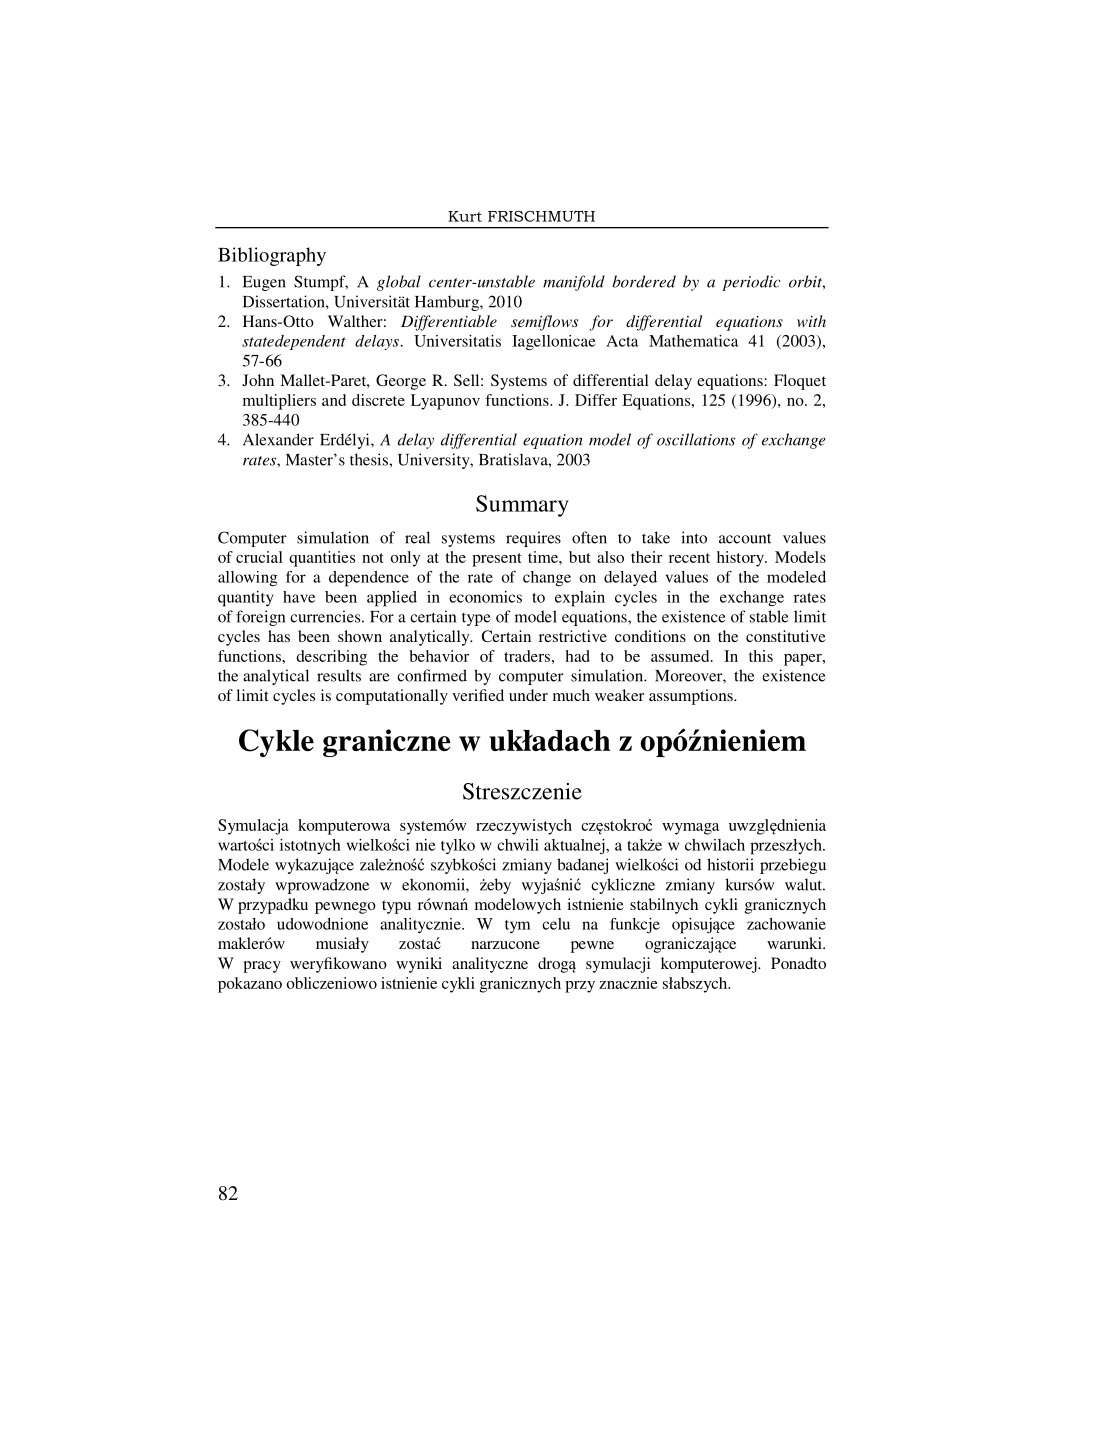 This screenshot has height=1446, width=1118. I want to click on this, so click(761, 656).
